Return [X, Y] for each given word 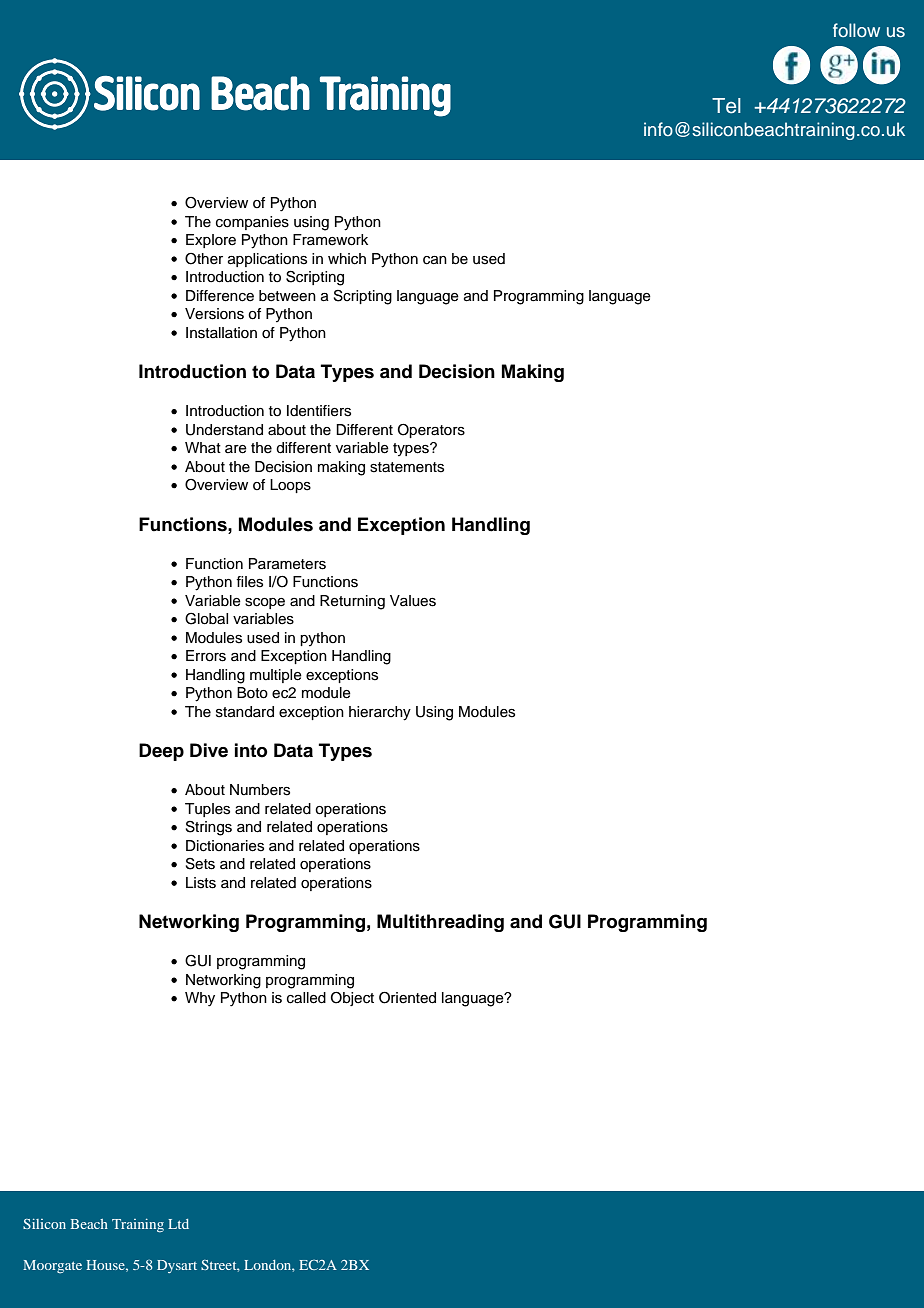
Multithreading [440, 923]
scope [265, 603]
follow [856, 30]
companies [252, 223]
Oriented [407, 998]
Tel [726, 106]
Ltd [178, 1224]
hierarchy [380, 713]
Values [413, 601]
